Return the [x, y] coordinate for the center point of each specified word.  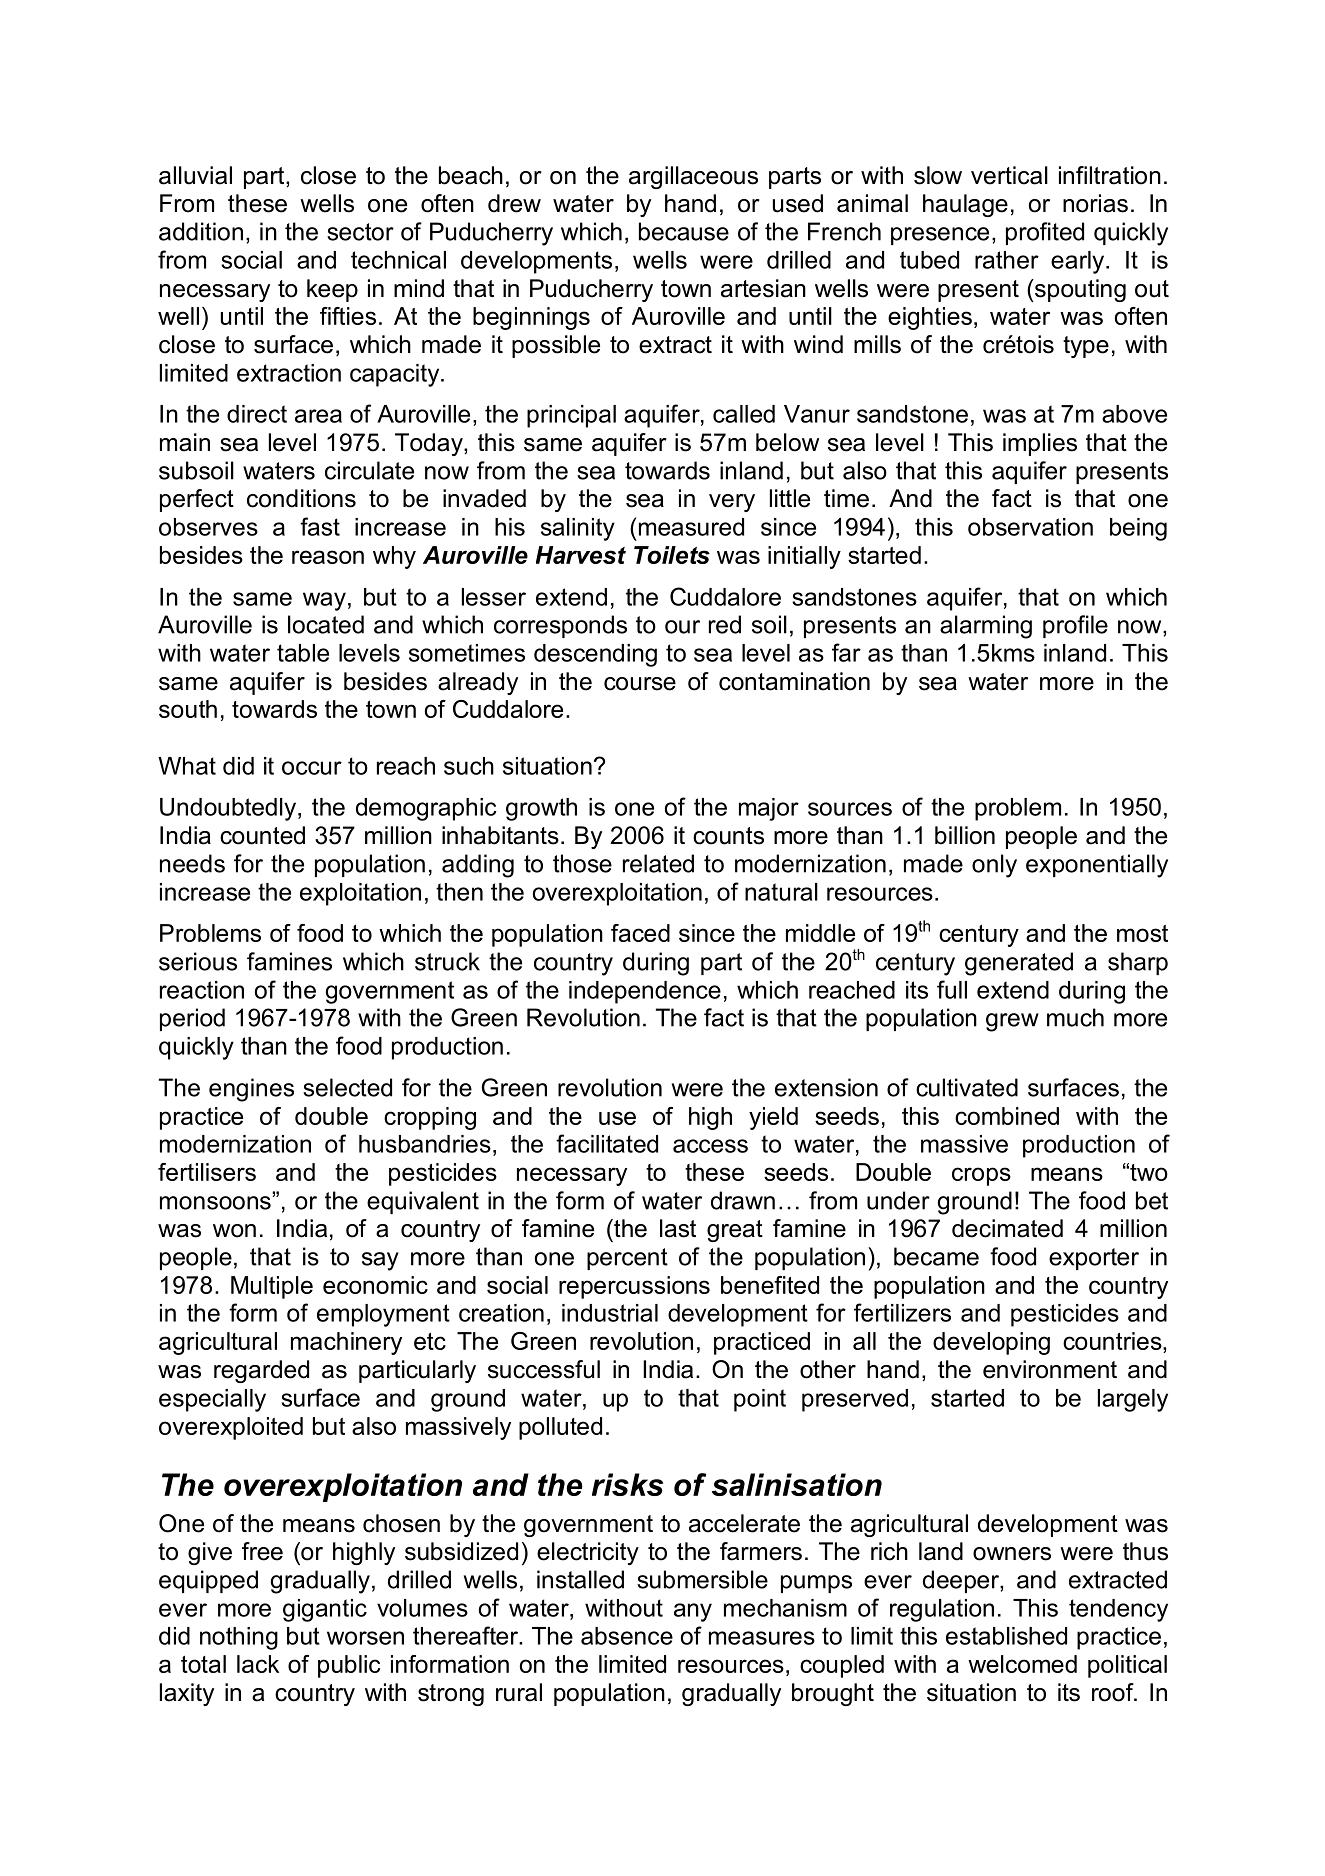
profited [1045, 233]
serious [198, 961]
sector [360, 232]
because [684, 231]
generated [1019, 964]
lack [258, 1664]
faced [640, 933]
